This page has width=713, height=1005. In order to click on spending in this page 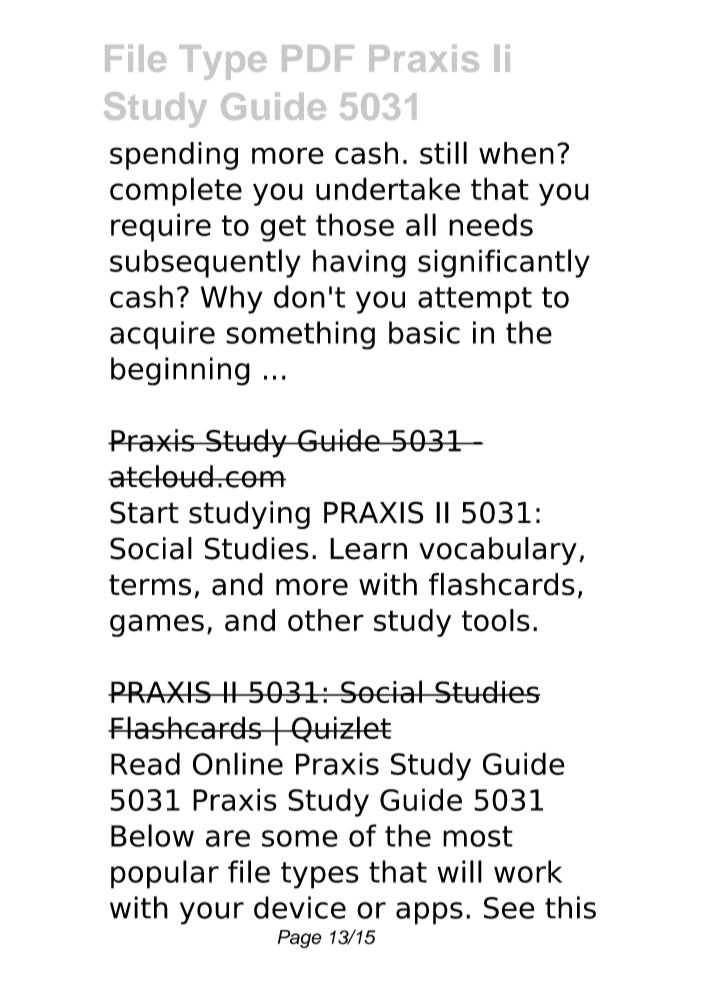, I will do `click(174, 156)`.
